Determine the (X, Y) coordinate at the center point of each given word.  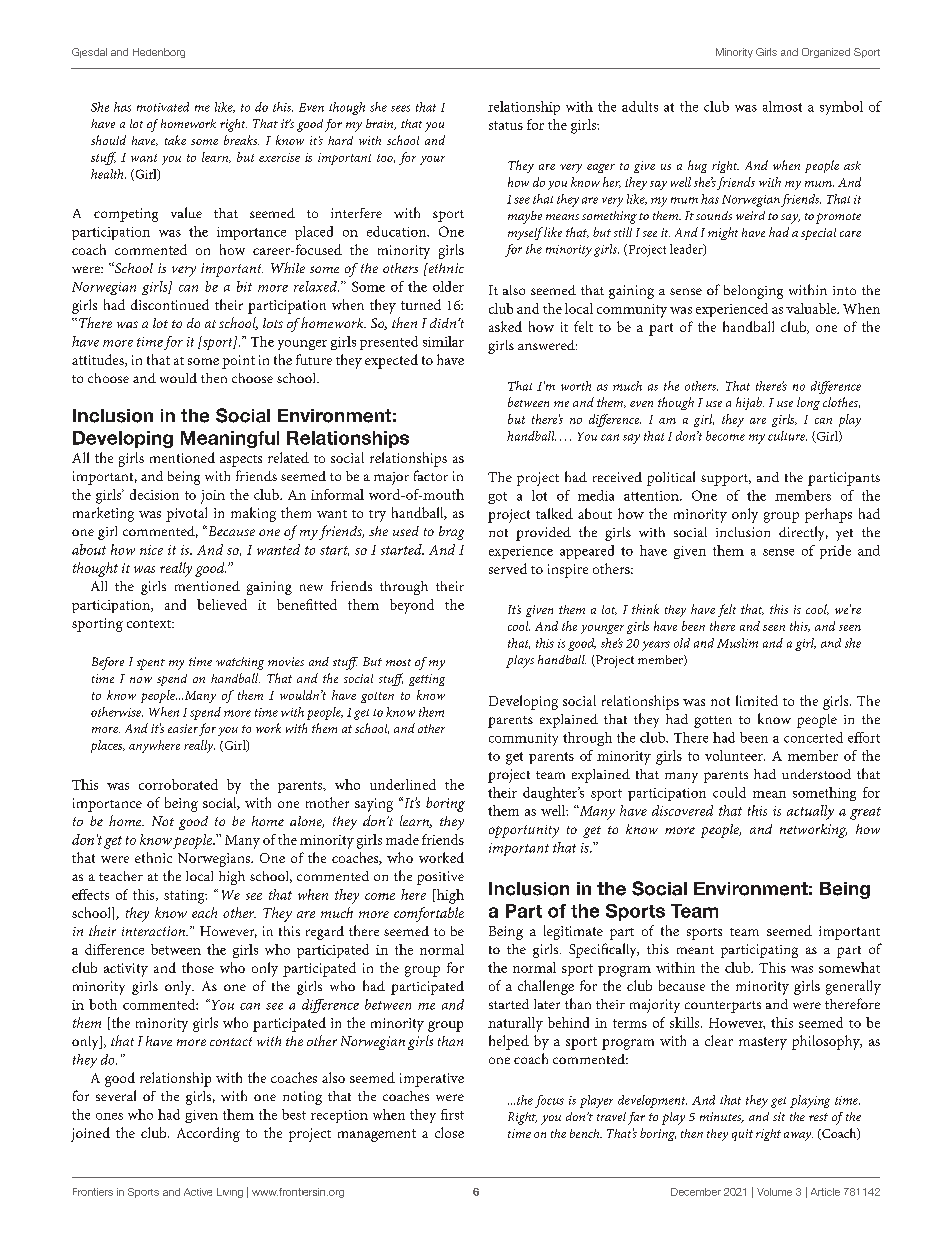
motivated (163, 107)
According (208, 1134)
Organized (826, 53)
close (449, 1132)
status (506, 125)
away (798, 1136)
